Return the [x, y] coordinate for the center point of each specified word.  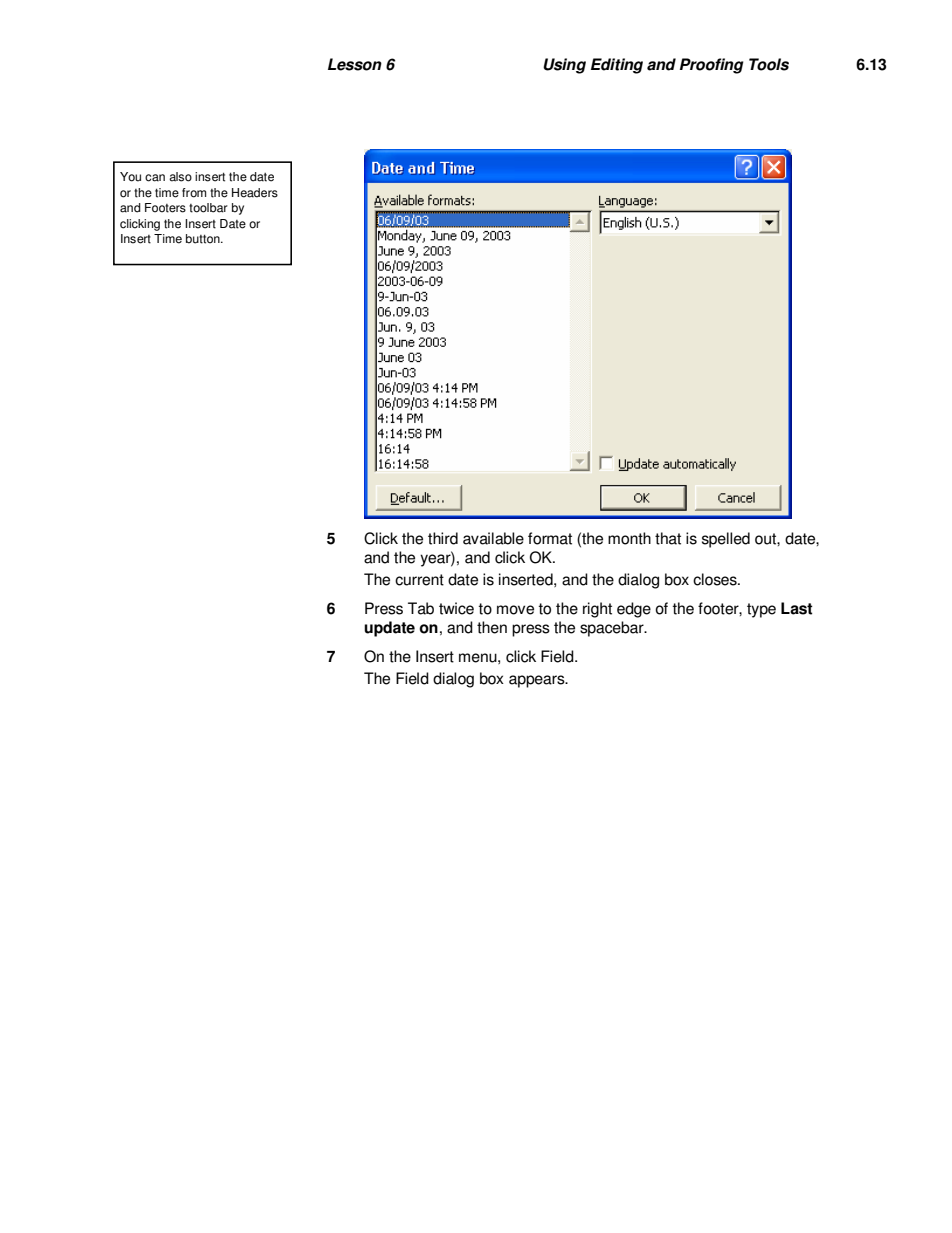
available [493, 538]
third [443, 538]
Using [564, 66]
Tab [421, 608]
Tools [769, 64]
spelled [726, 540]
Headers [255, 193]
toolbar [208, 208]
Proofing [712, 66]
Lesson [355, 64]
